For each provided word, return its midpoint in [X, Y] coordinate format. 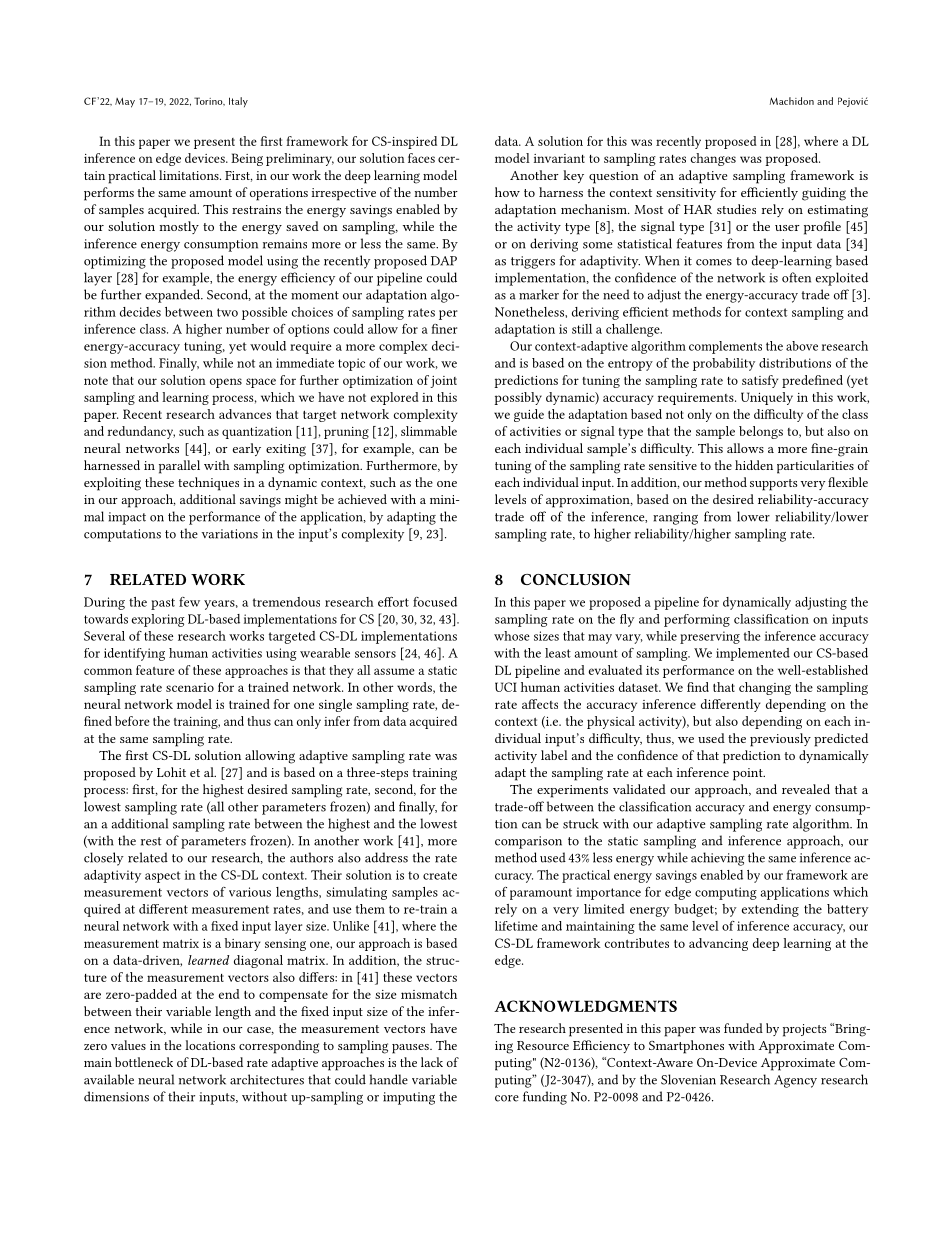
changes [713, 159]
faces [421, 158]
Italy [238, 102]
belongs [761, 432]
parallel [179, 467]
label [554, 755]
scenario [190, 687]
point [749, 774]
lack [432, 1062]
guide [529, 415]
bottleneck [144, 1062]
